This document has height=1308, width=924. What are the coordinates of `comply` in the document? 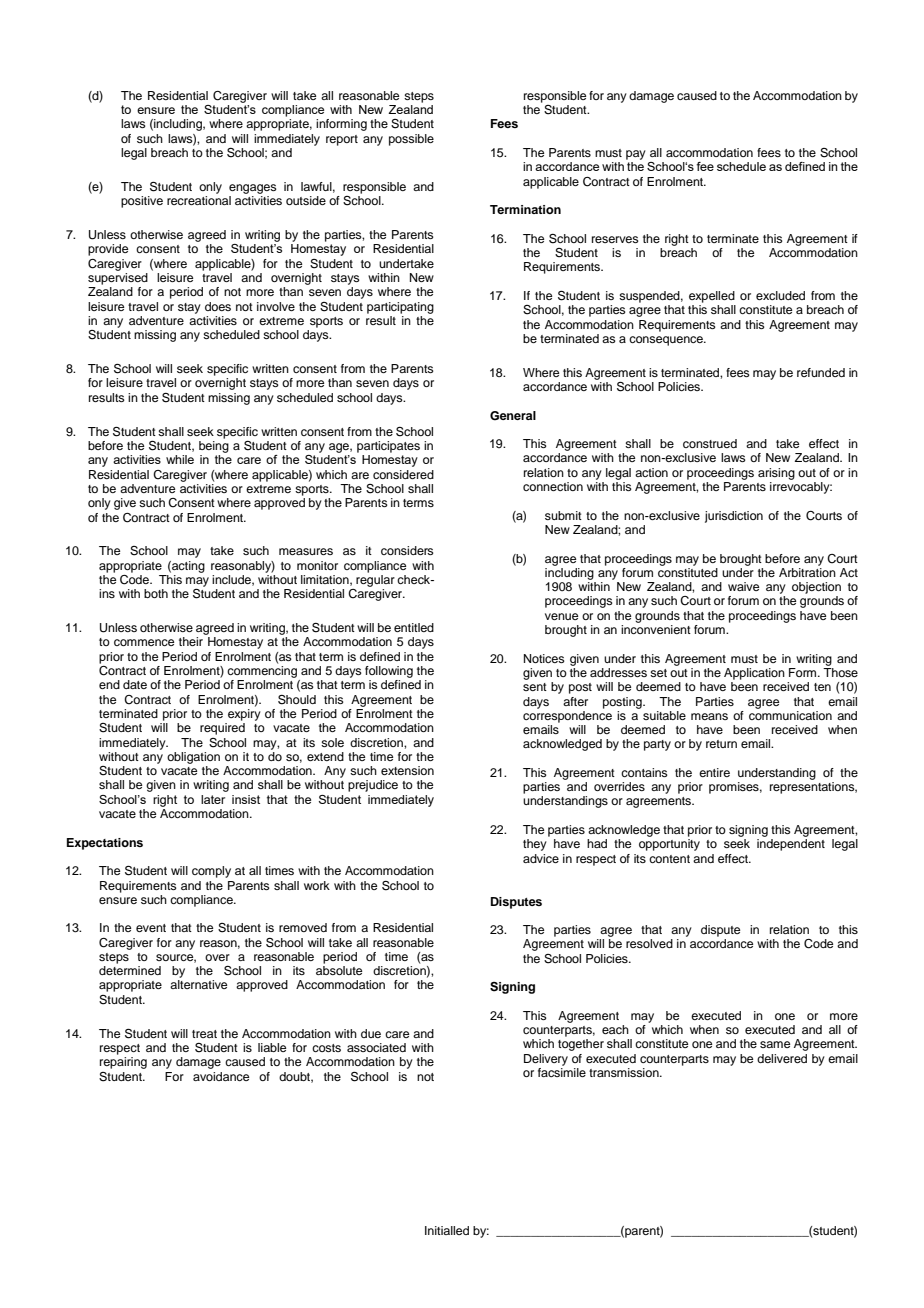 It's located at (211, 872).
